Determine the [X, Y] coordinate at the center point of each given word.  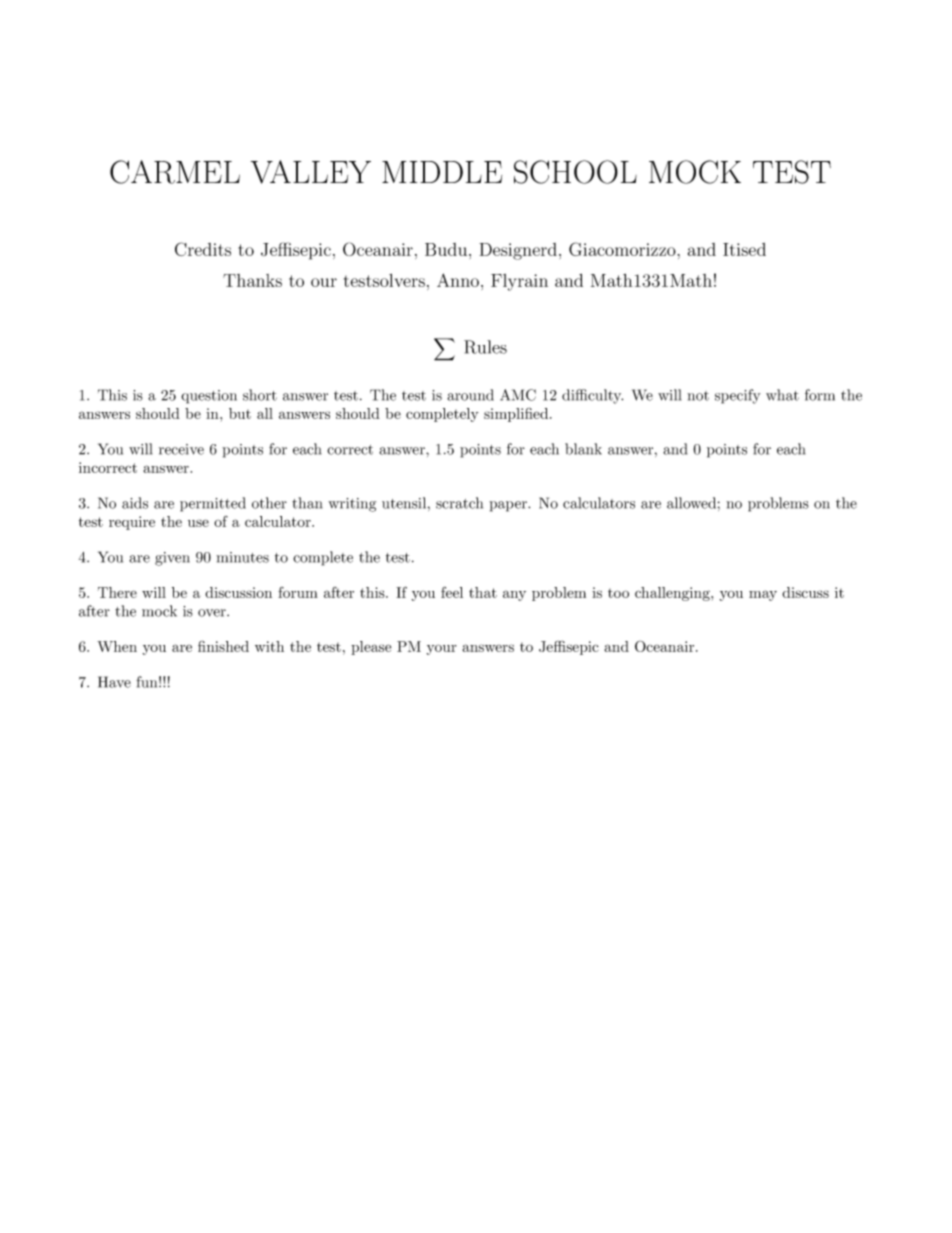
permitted [213, 504]
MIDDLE [442, 172]
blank [583, 449]
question [209, 397]
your [442, 649]
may [763, 595]
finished [223, 646]
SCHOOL [575, 172]
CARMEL [175, 172]
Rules [485, 347]
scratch [459, 503]
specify [738, 396]
